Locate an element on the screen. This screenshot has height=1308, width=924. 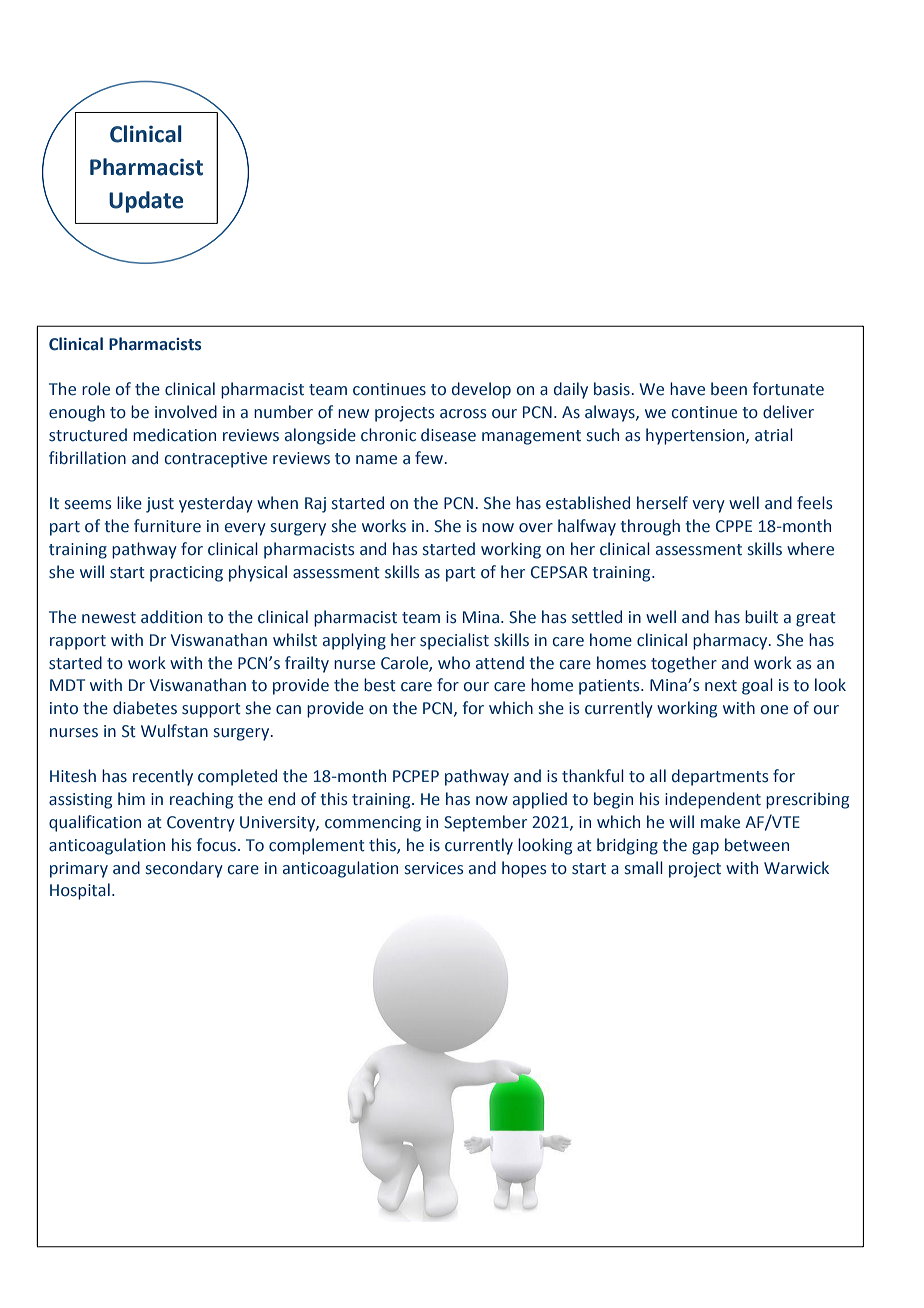
Update is located at coordinates (146, 202).
